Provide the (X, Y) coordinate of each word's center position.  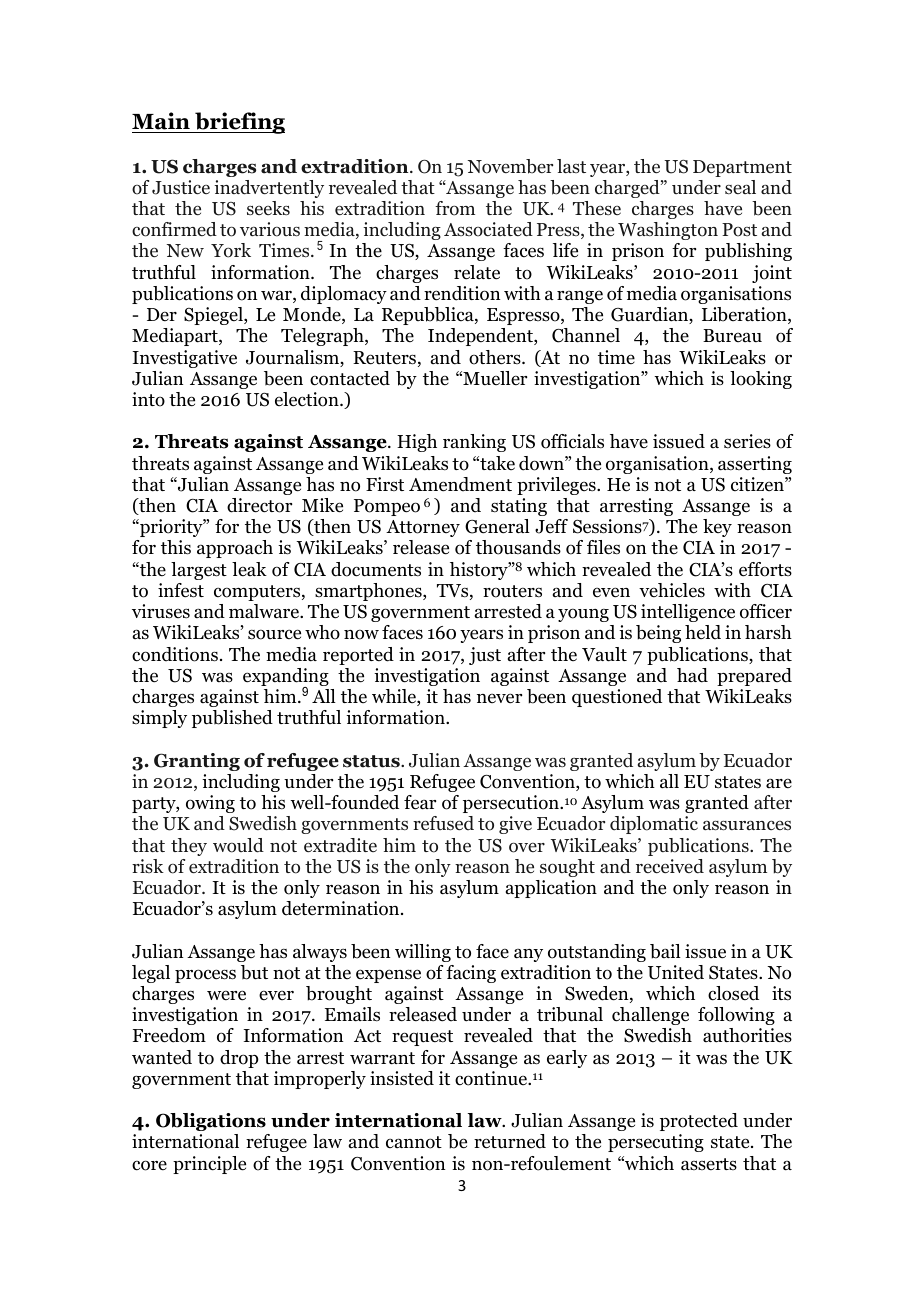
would (238, 845)
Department (742, 168)
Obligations (211, 1122)
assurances (747, 825)
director (259, 505)
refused (443, 823)
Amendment (460, 484)
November (510, 166)
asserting (755, 465)
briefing (239, 123)
